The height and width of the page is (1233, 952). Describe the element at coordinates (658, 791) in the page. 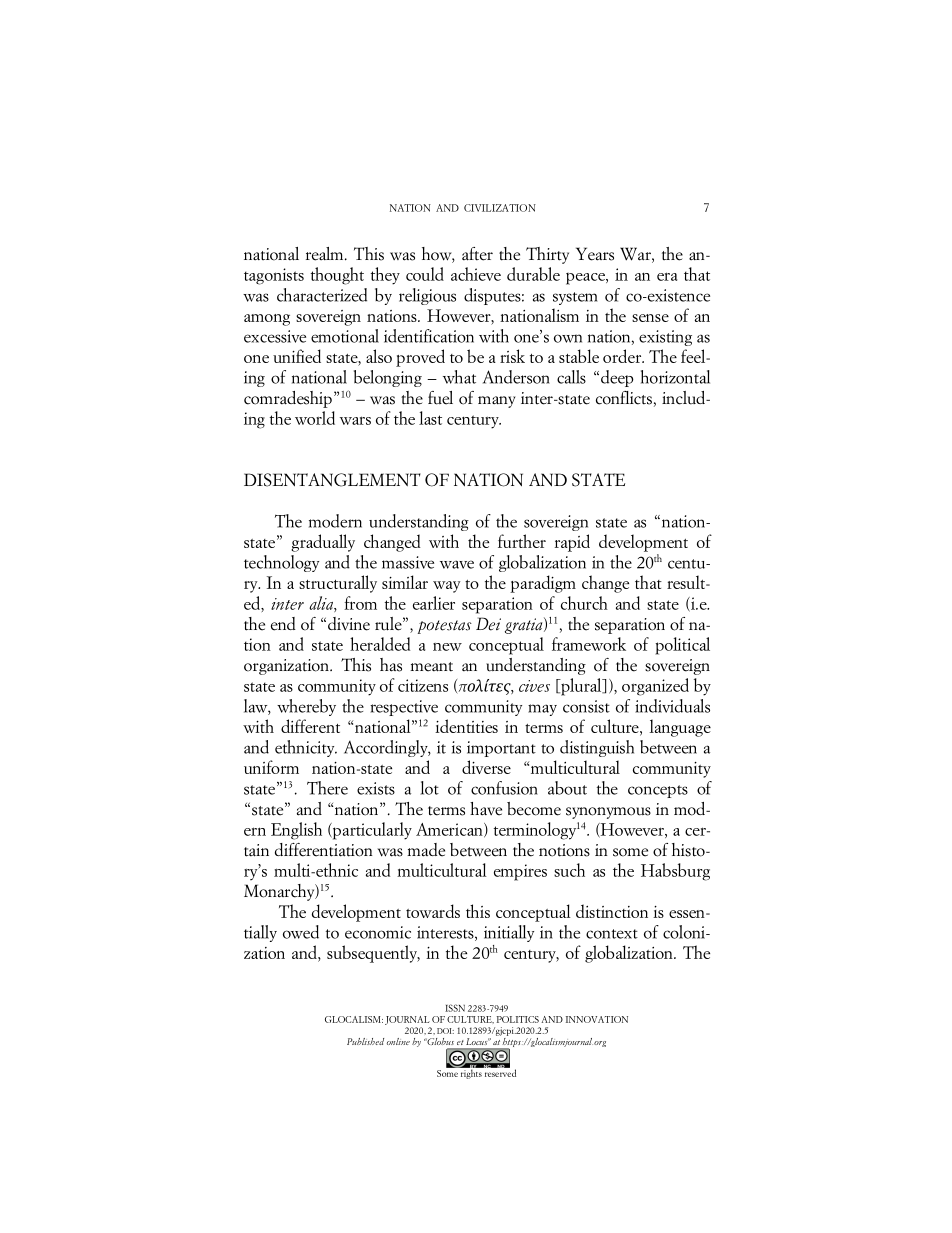

I see `concepts` at that location.
